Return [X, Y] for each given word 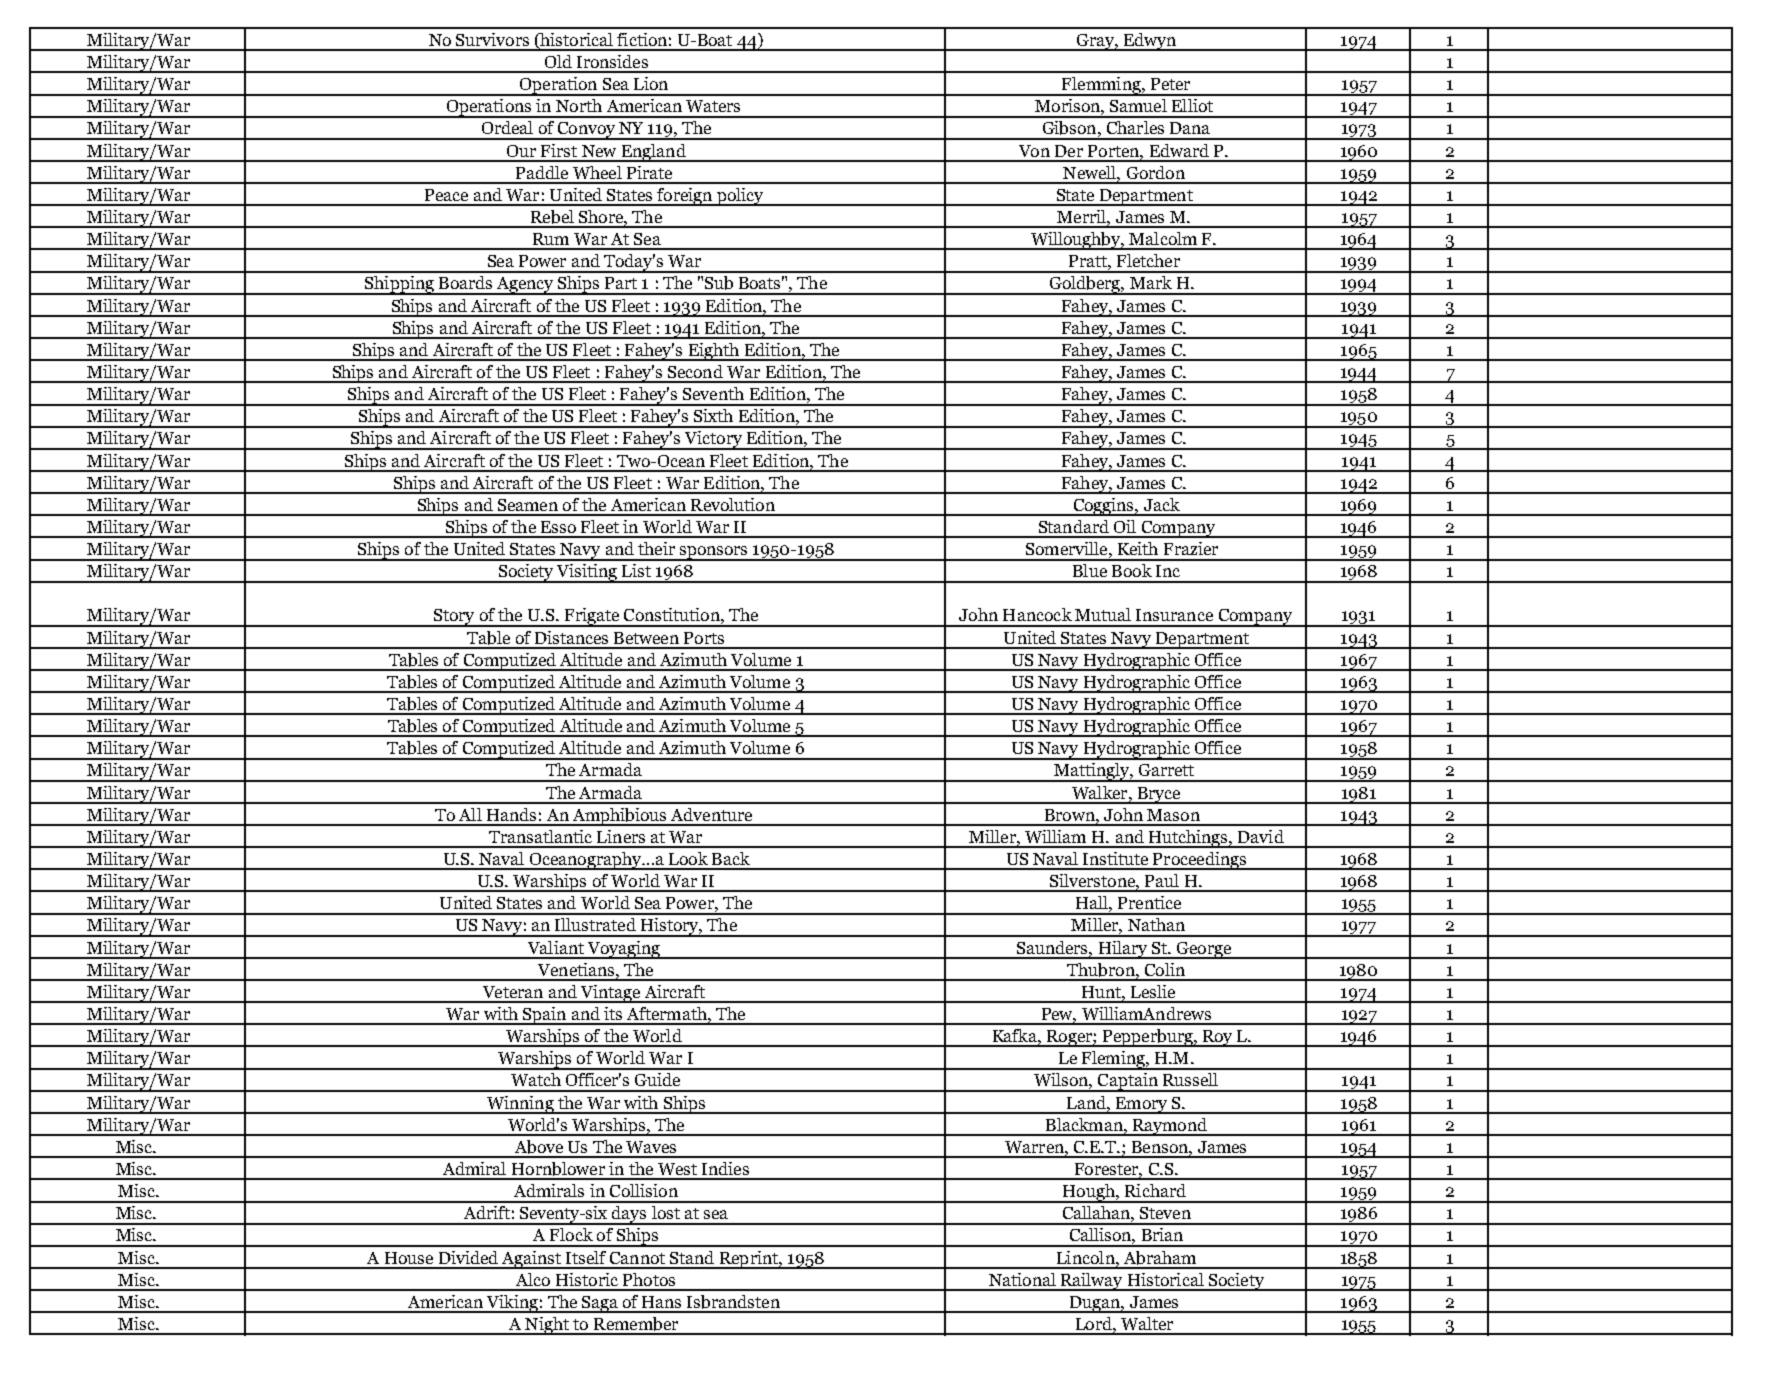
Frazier [1191, 548]
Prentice [1149, 902]
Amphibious [620, 817]
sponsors [714, 553]
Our [521, 151]
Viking [512, 1304]
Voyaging [623, 950]
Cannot [637, 1258]
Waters [713, 106]
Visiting [587, 573]
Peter [1170, 84]
